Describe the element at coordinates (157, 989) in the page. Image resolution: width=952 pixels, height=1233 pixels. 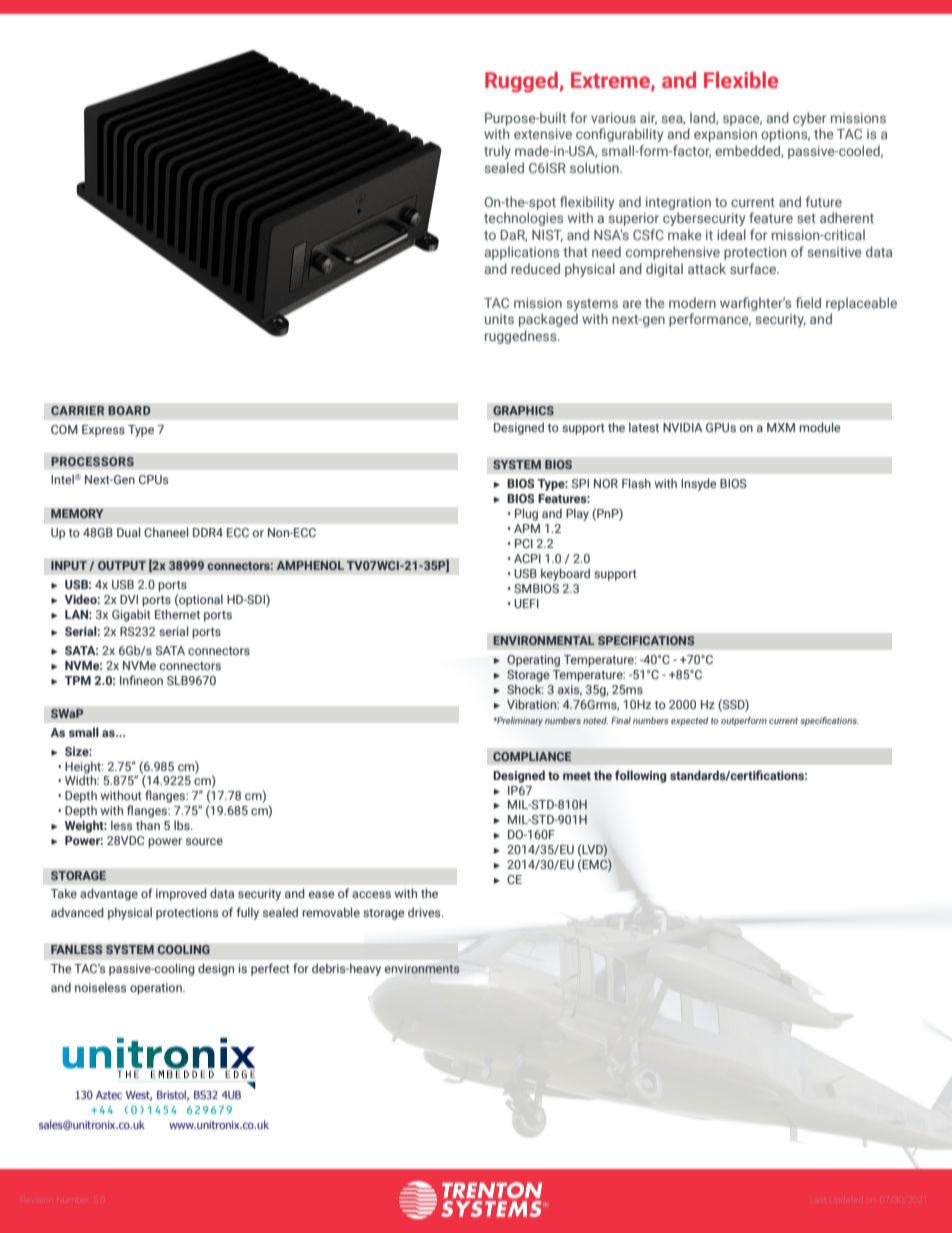
I see `operation` at that location.
